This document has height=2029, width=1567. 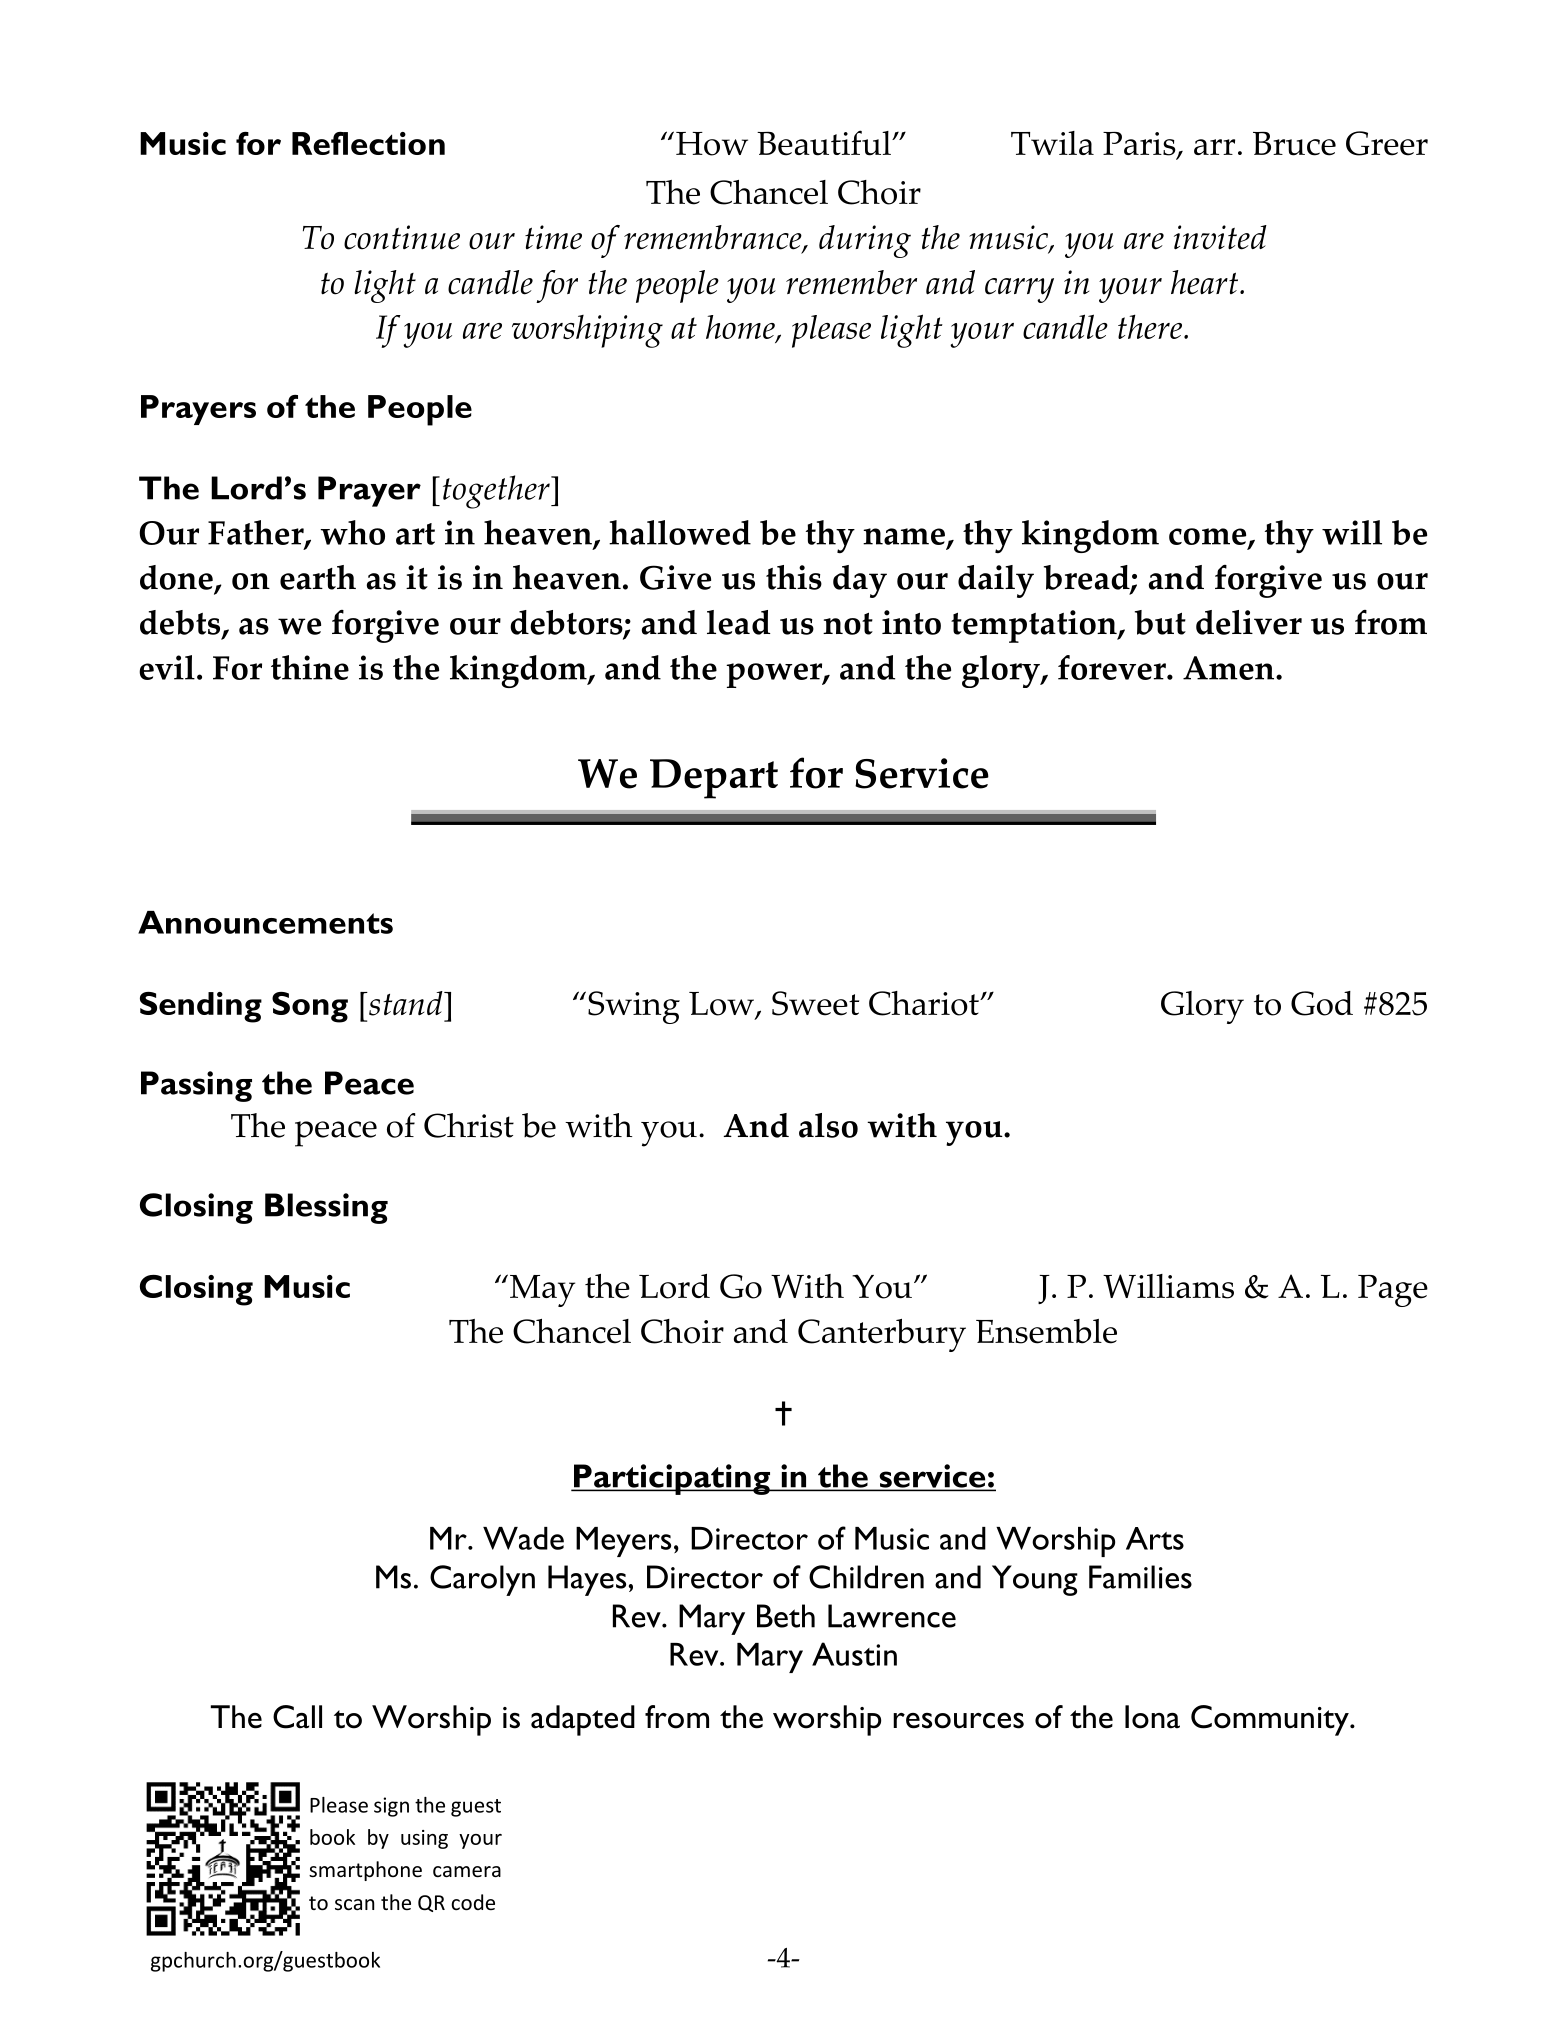 I want to click on Community, so click(x=1271, y=1720).
